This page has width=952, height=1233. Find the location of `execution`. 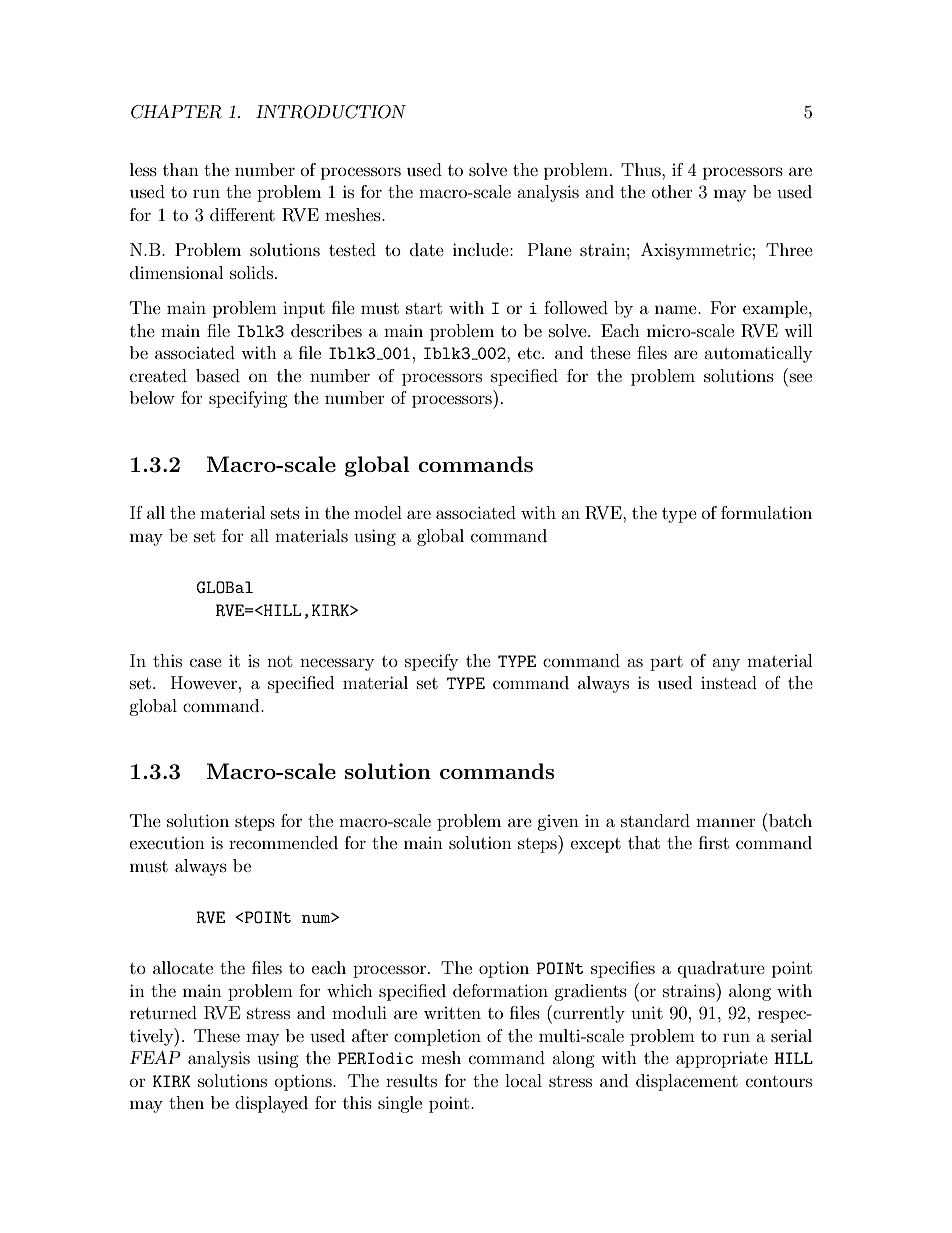

execution is located at coordinates (167, 843).
